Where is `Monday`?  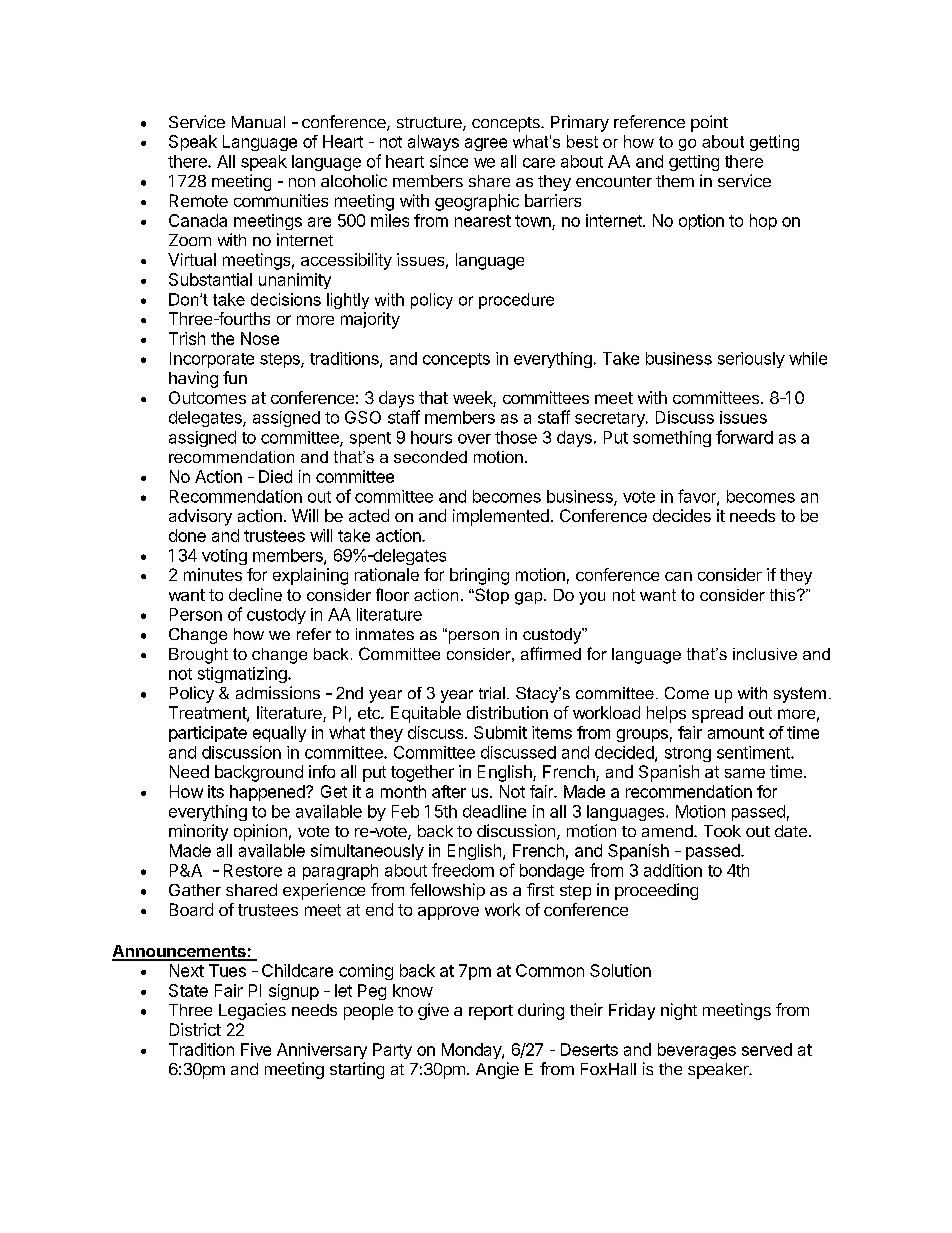 Monday is located at coordinates (472, 1051).
